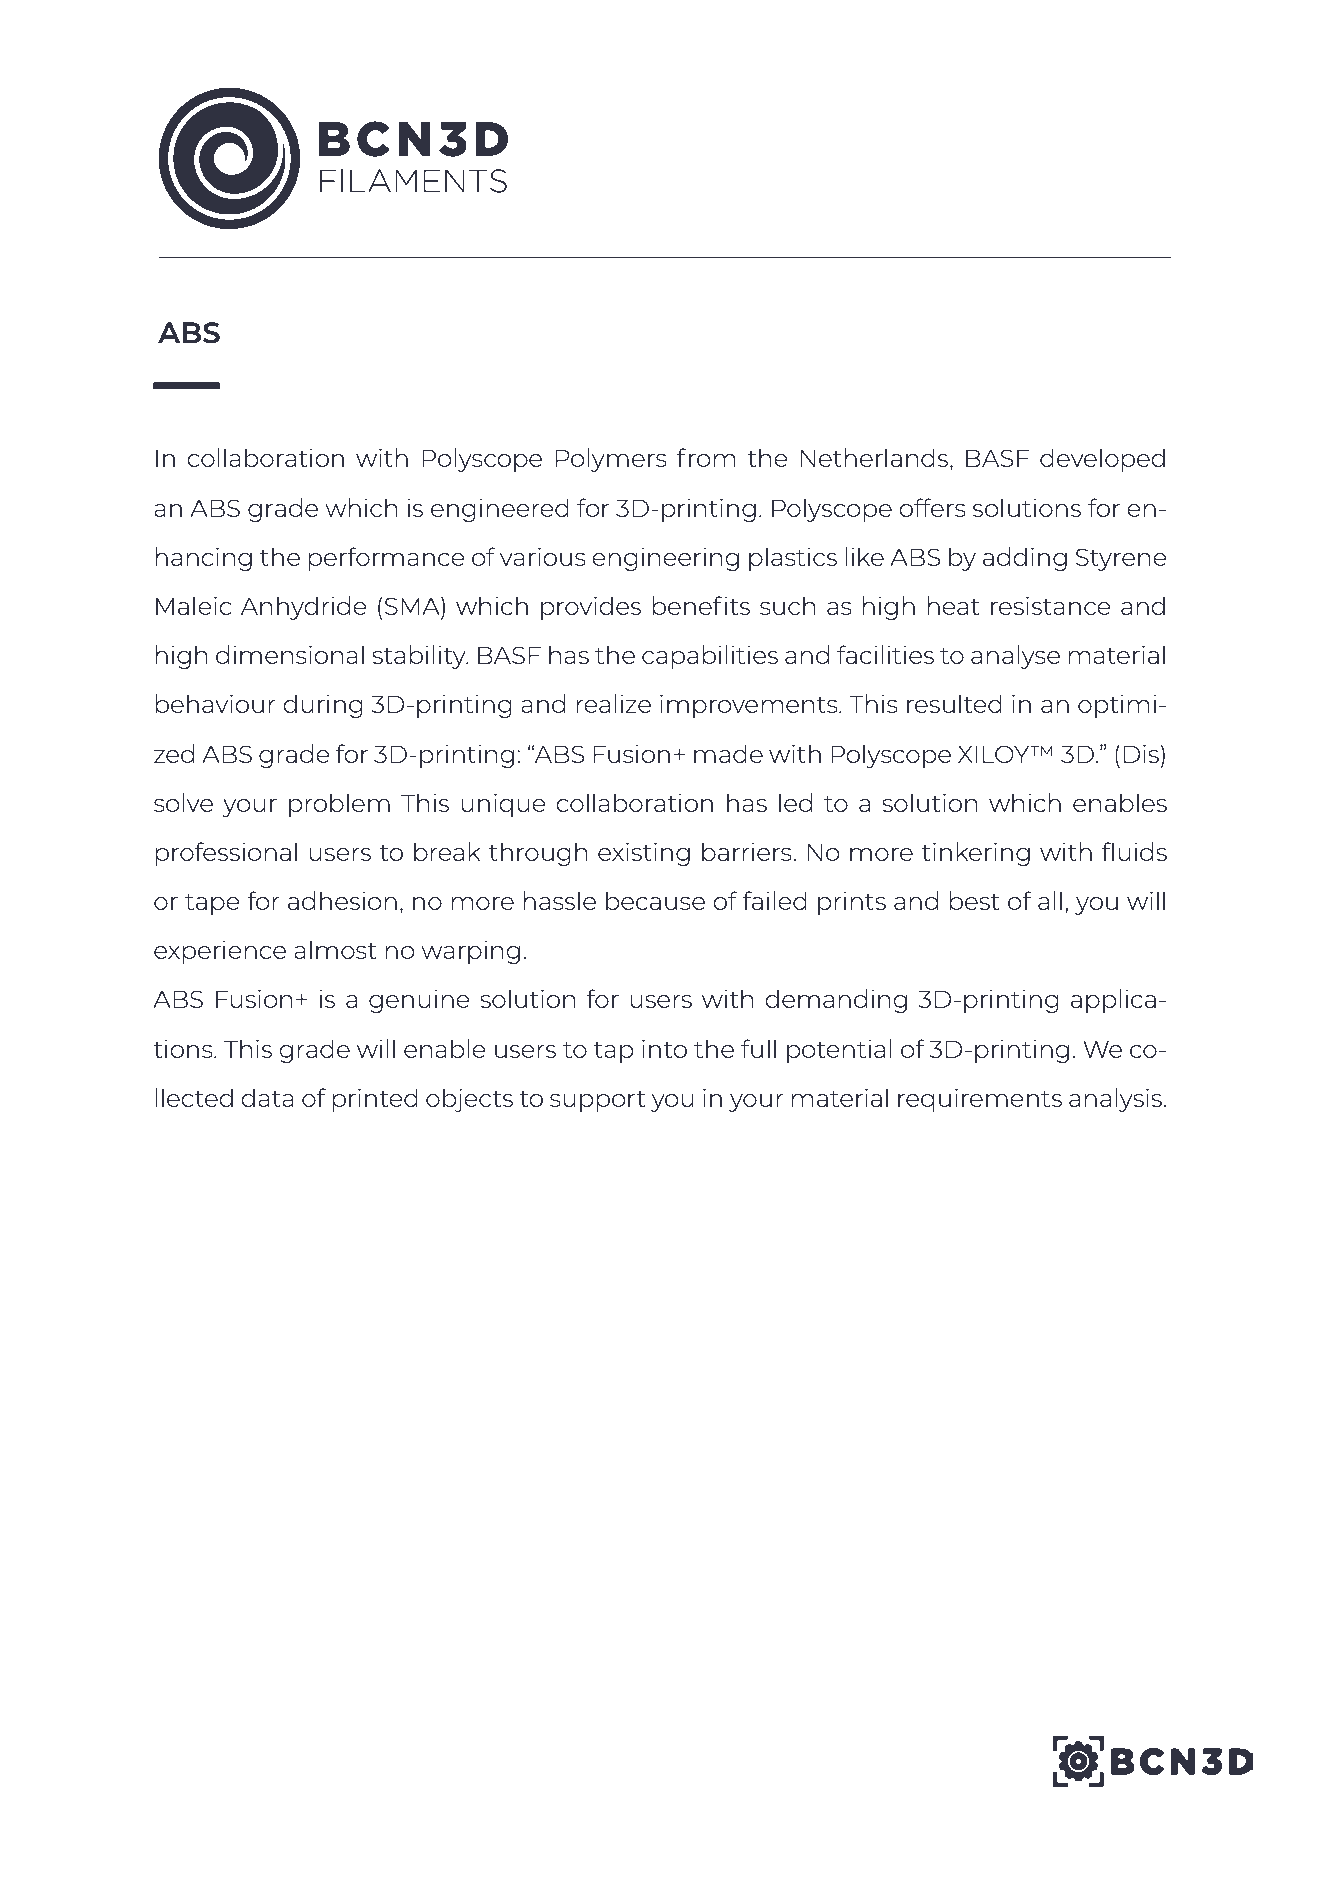  I want to click on analyse, so click(1015, 657).
